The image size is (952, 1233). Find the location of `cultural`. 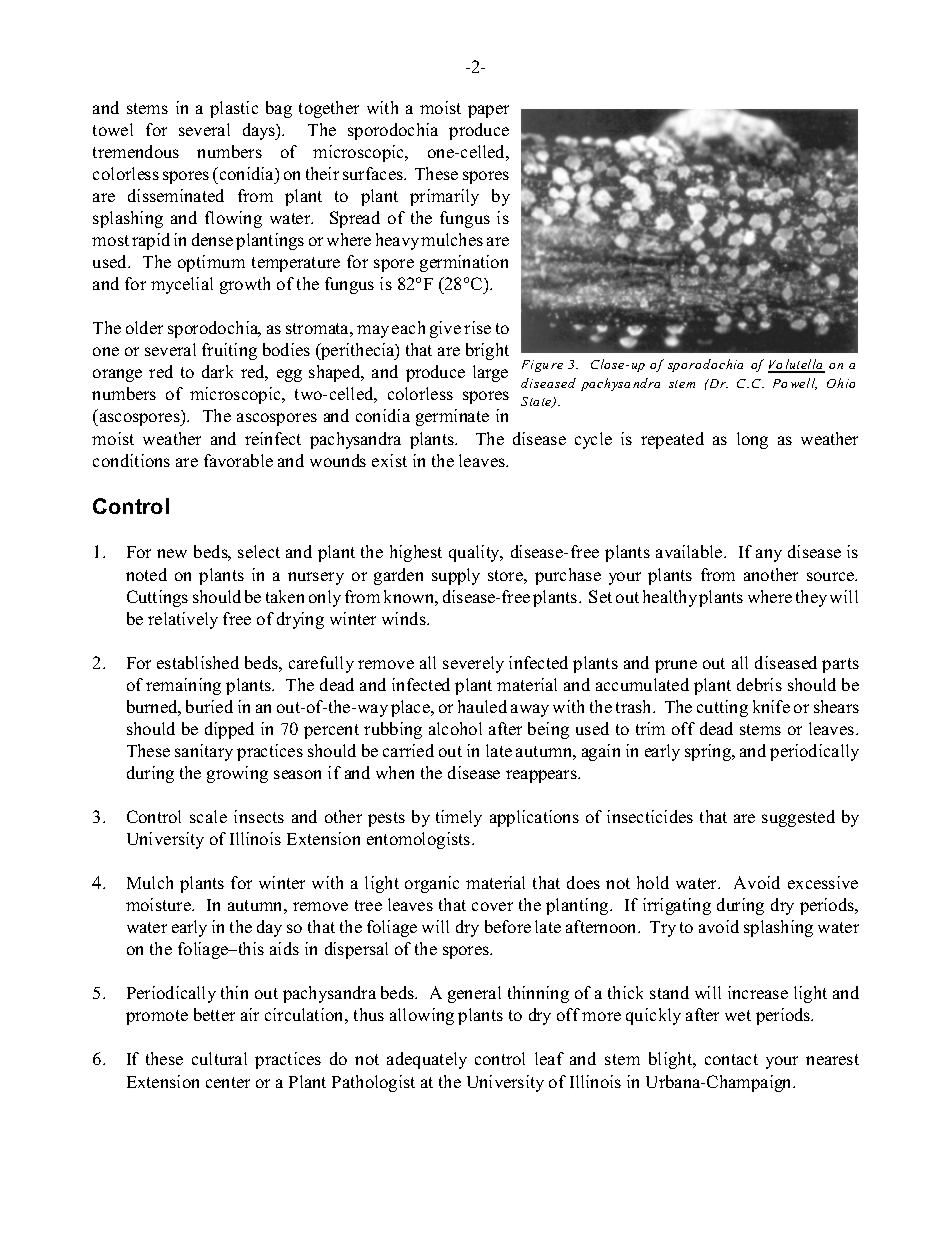

cultural is located at coordinates (219, 1058).
